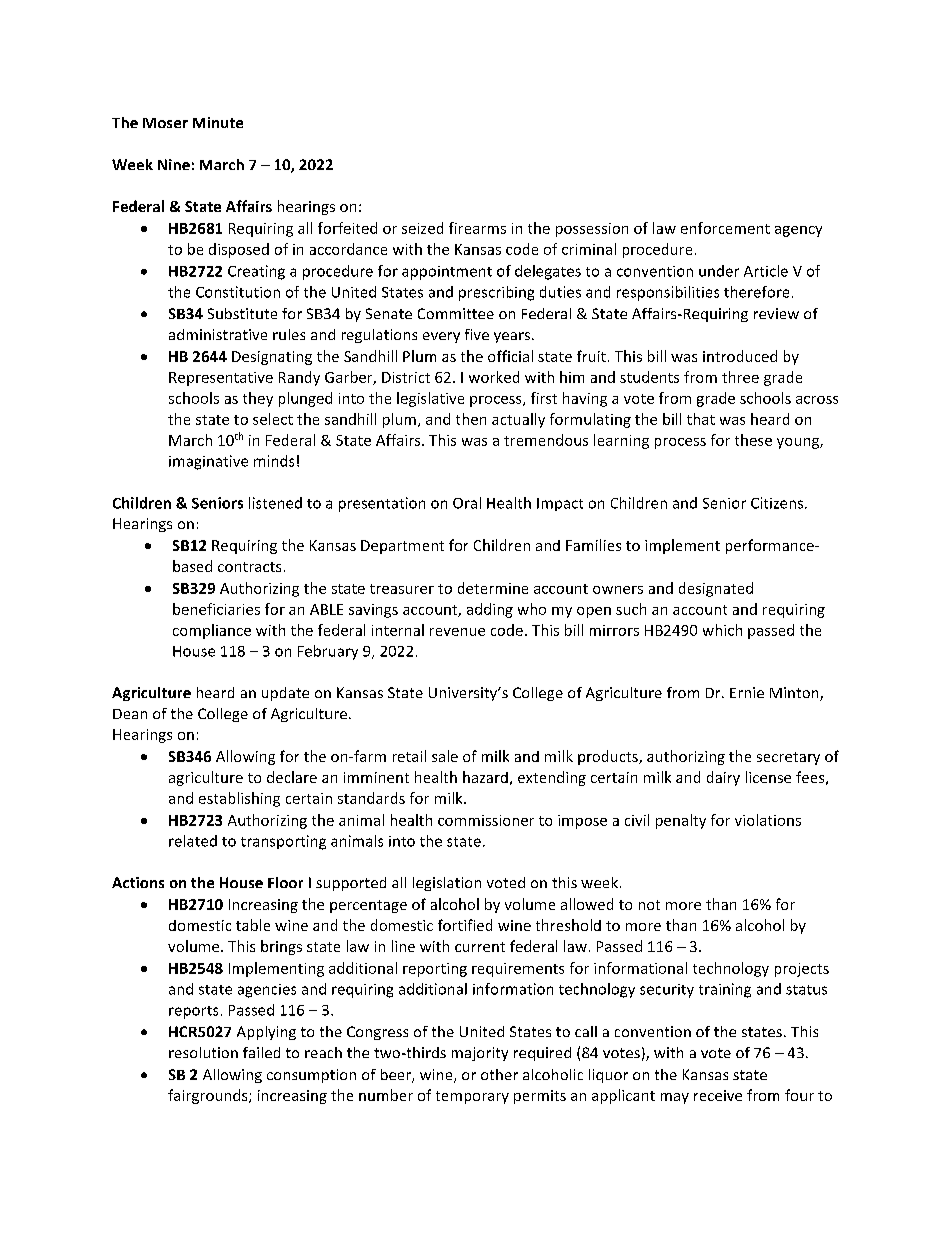 Image resolution: width=952 pixels, height=1233 pixels. I want to click on Minute, so click(218, 122).
